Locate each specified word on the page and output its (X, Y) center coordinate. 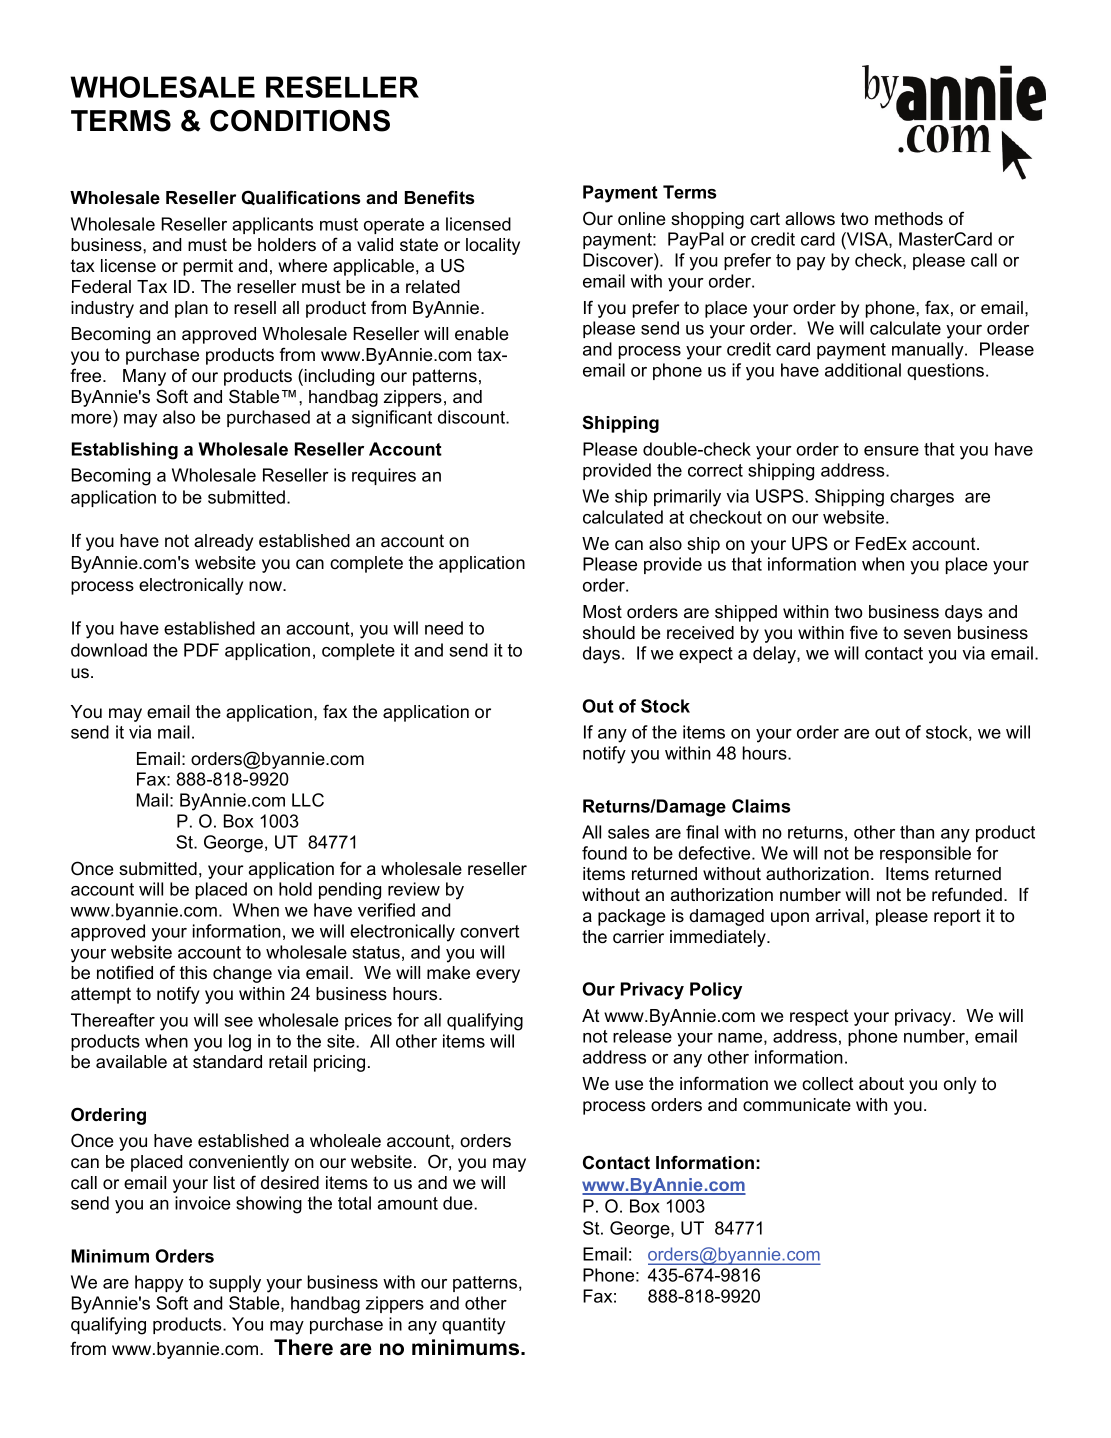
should (609, 633)
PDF (201, 650)
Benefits (439, 197)
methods (909, 219)
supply (235, 1284)
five (864, 632)
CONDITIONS (300, 121)
